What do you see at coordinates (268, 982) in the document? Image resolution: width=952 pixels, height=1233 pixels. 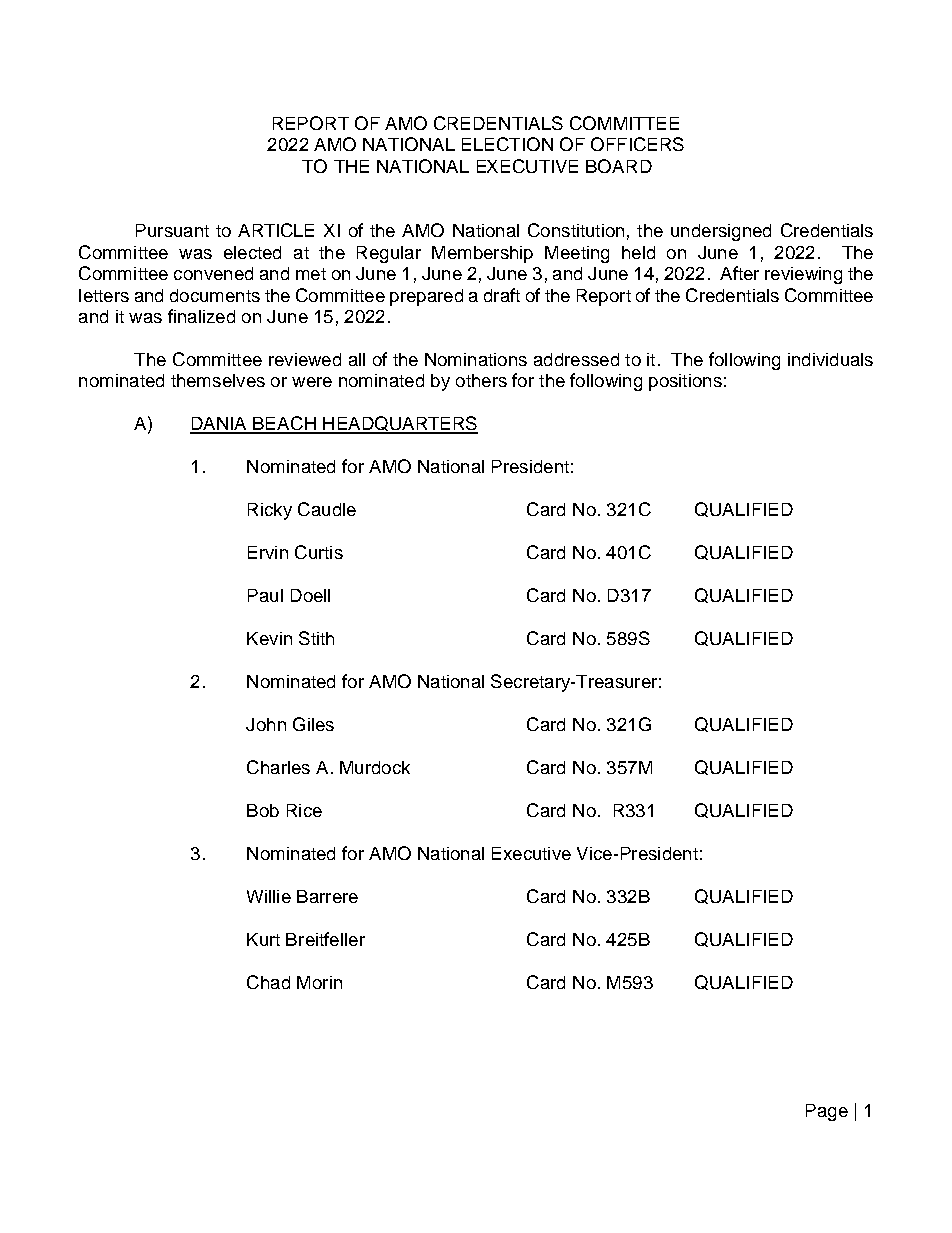 I see `Chad` at bounding box center [268, 982].
